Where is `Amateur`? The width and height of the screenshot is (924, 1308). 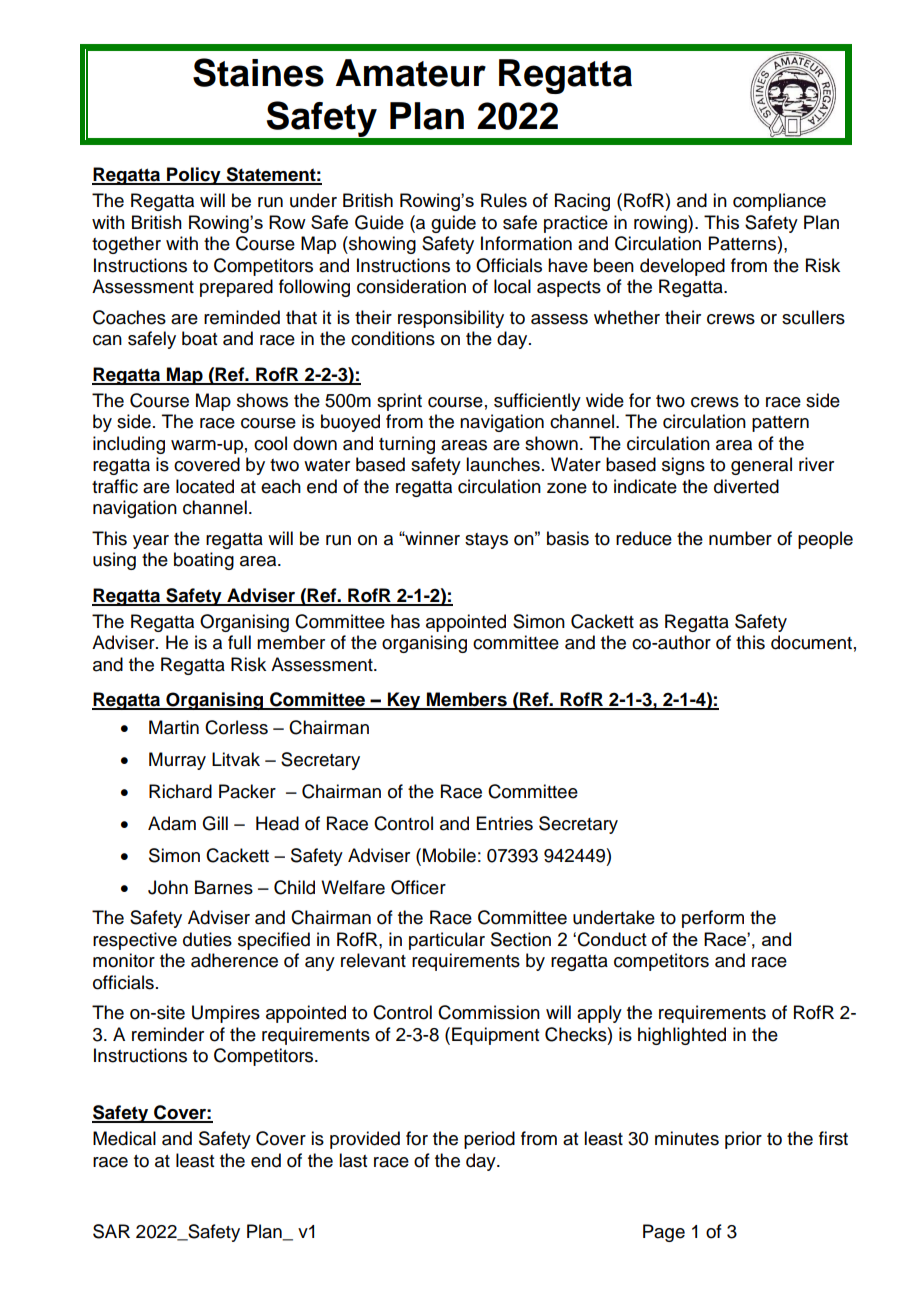 Amateur is located at coordinates (410, 73).
